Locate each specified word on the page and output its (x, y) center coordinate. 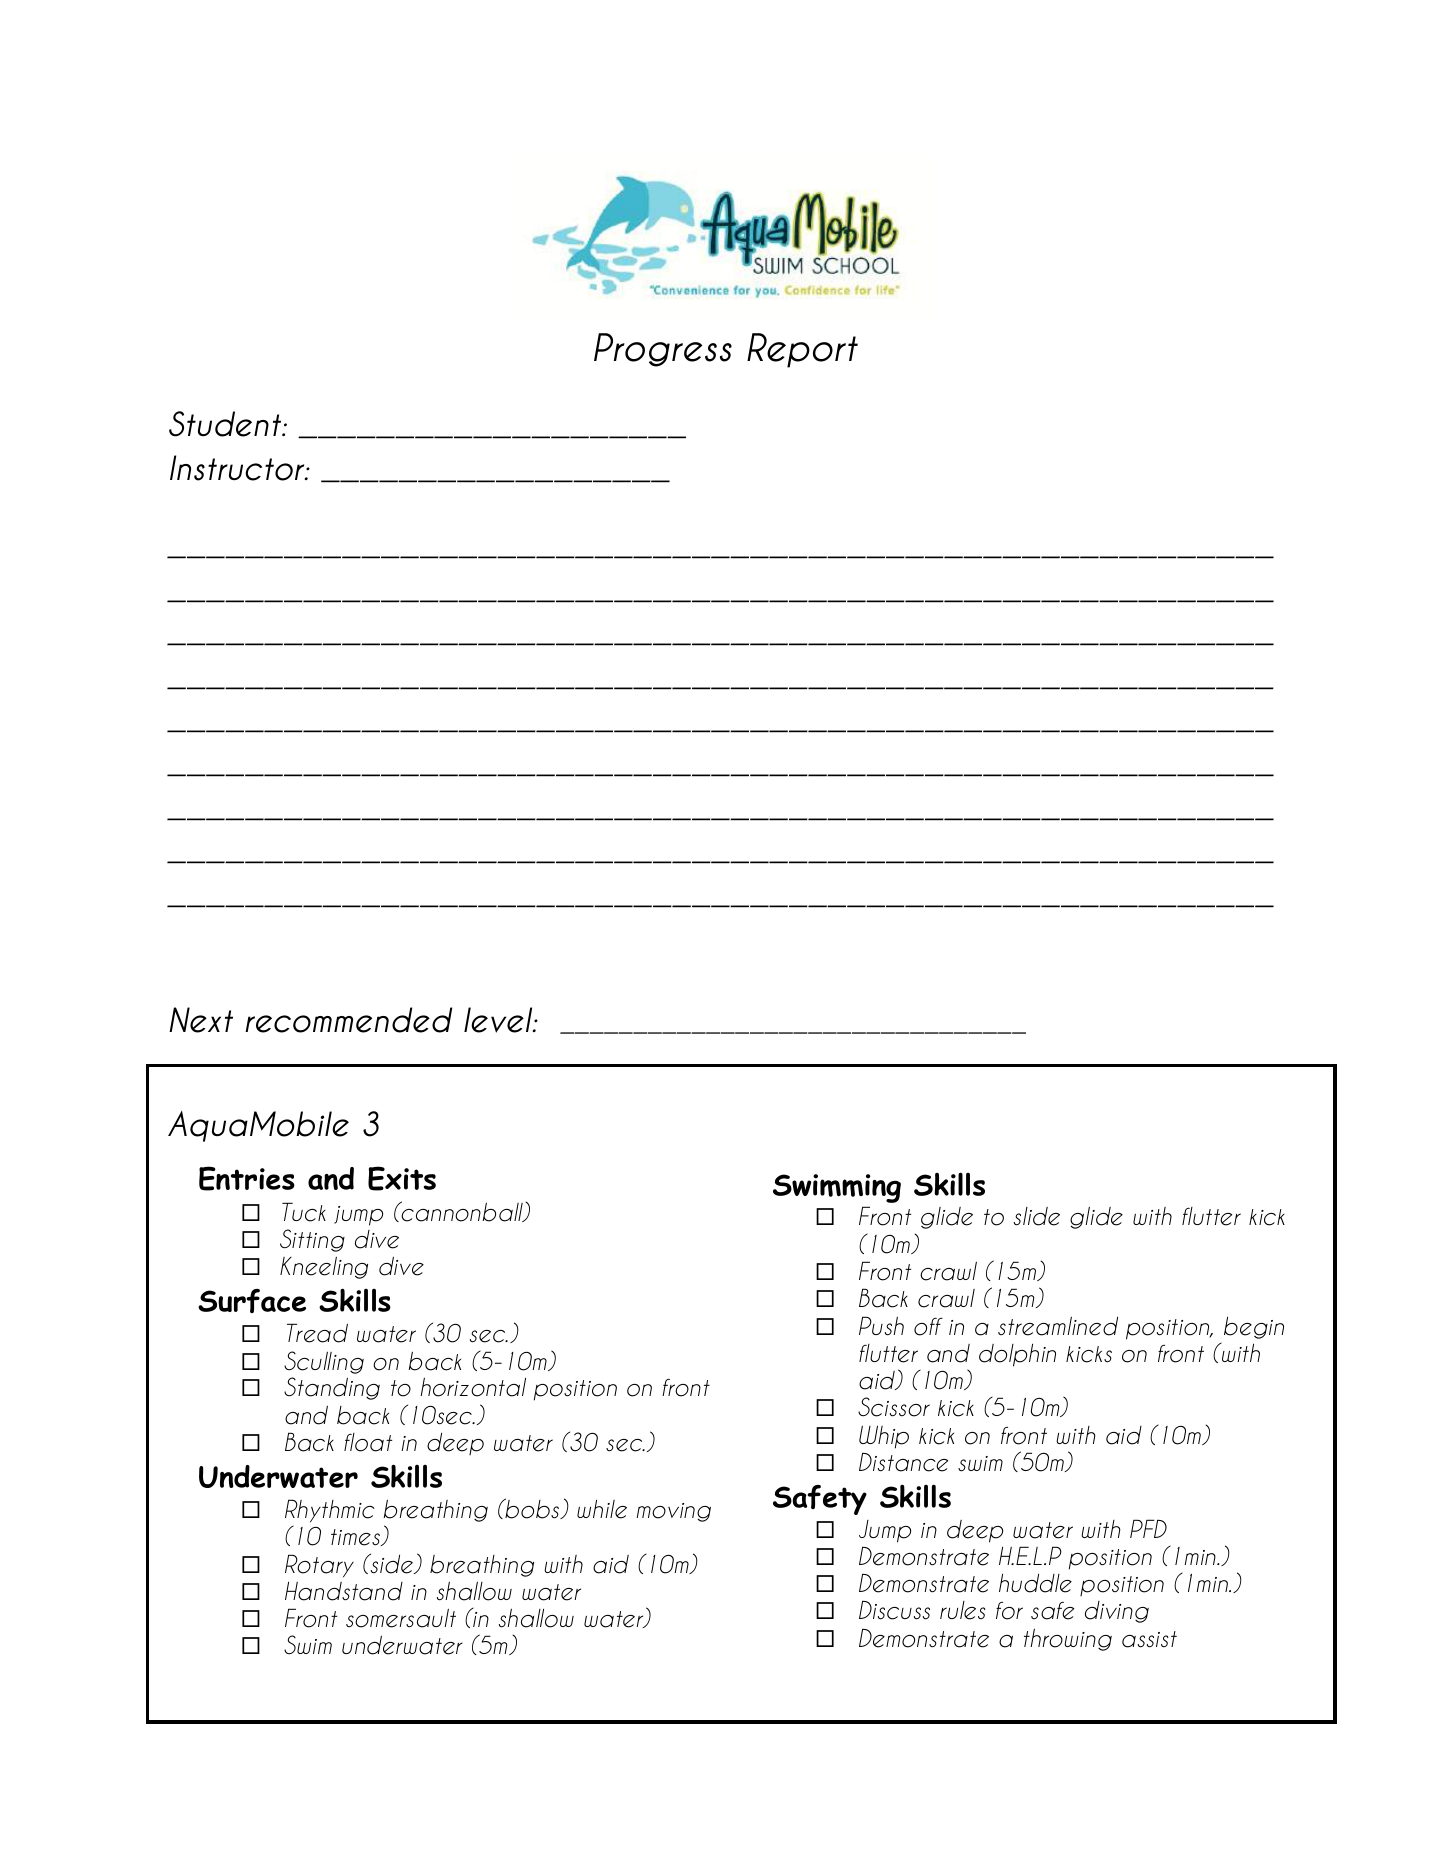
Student (226, 424)
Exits (402, 1178)
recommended (348, 1020)
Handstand (344, 1591)
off (928, 1326)
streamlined (1058, 1326)
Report (802, 350)
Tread (317, 1333)
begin (1254, 1328)
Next (201, 1020)
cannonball (462, 1211)
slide (1037, 1216)
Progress (663, 350)
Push (881, 1326)
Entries (247, 1178)
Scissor (894, 1407)
